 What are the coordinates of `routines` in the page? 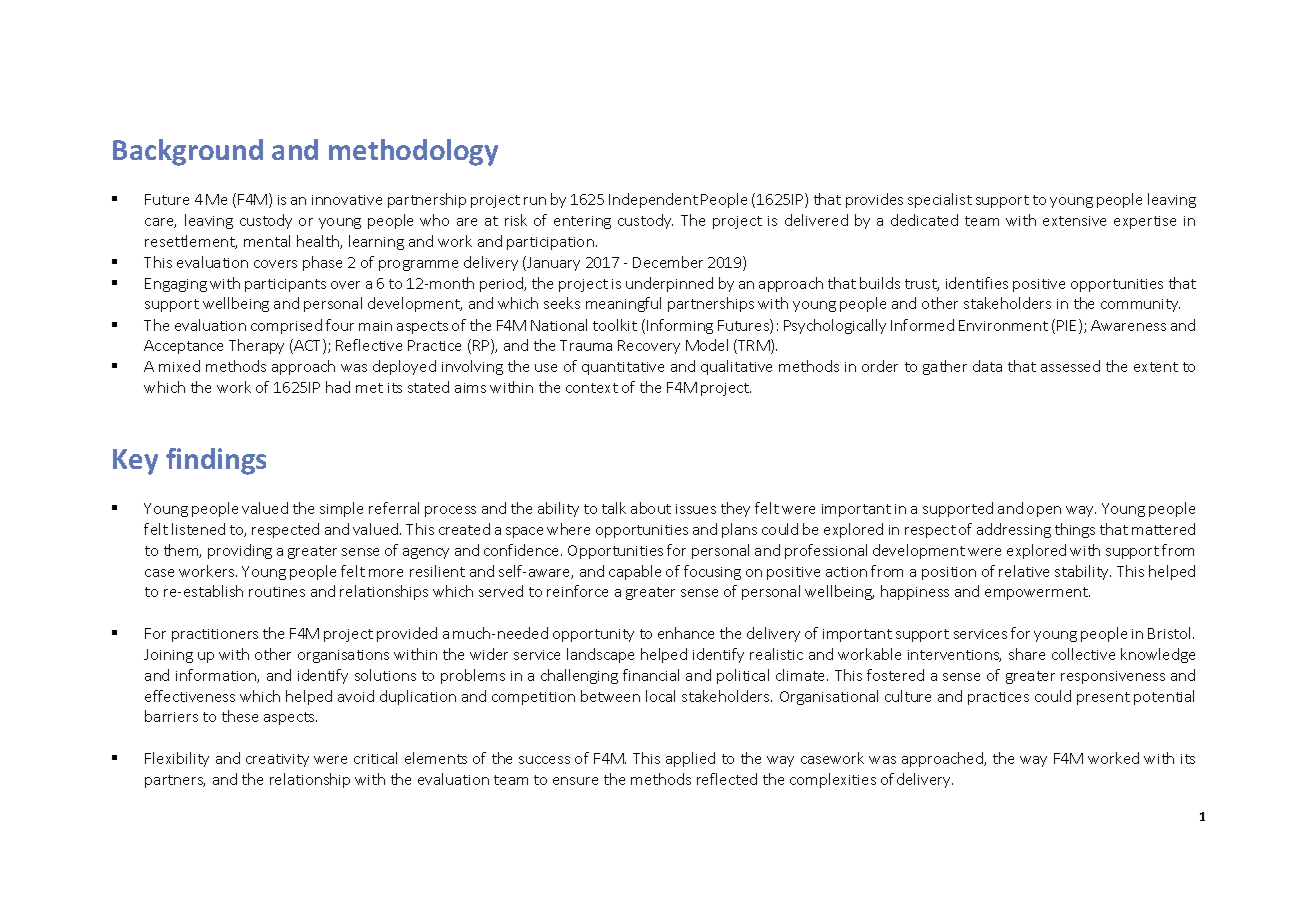 It's located at (277, 592).
